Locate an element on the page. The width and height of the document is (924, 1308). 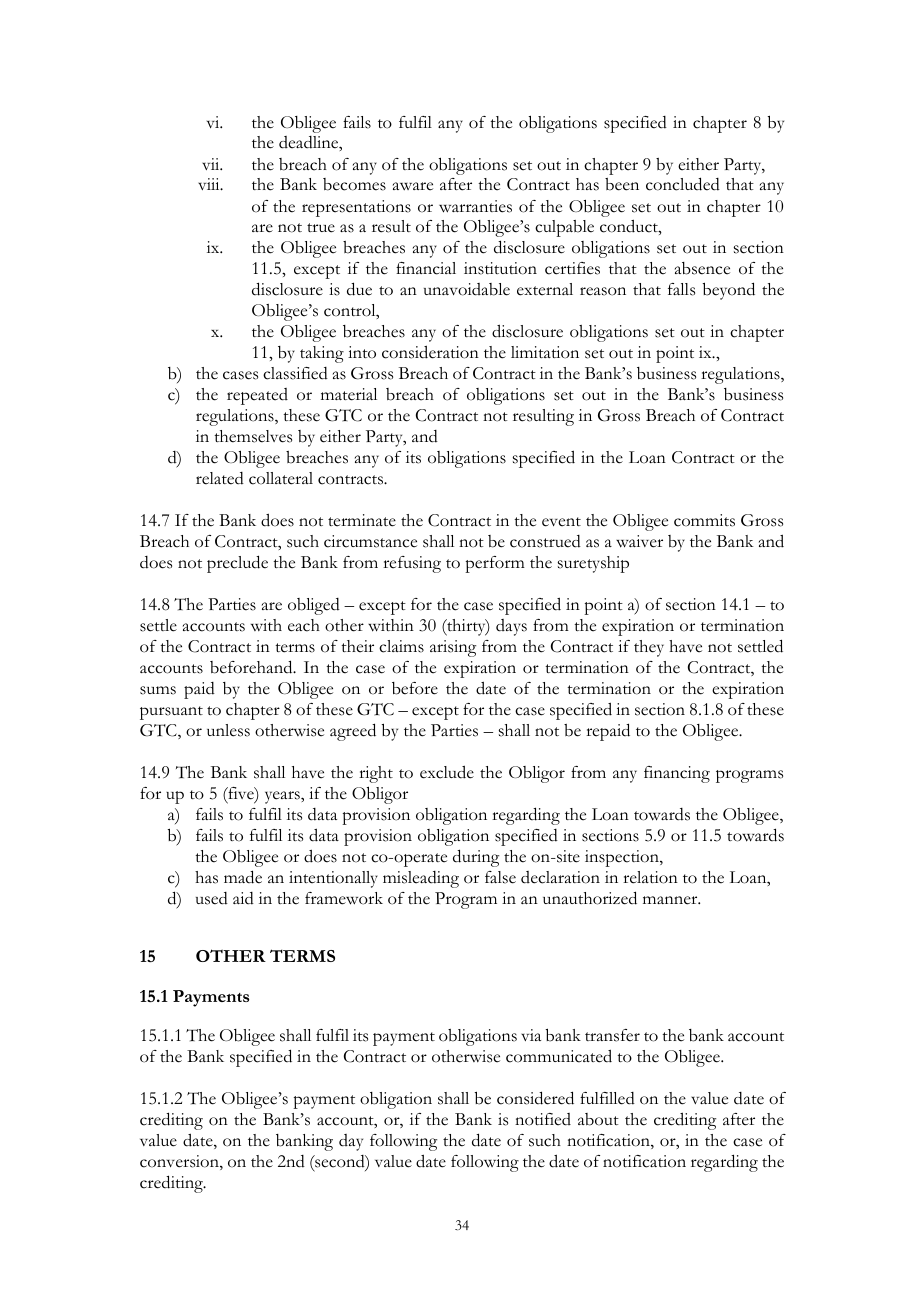
used is located at coordinates (212, 898).
